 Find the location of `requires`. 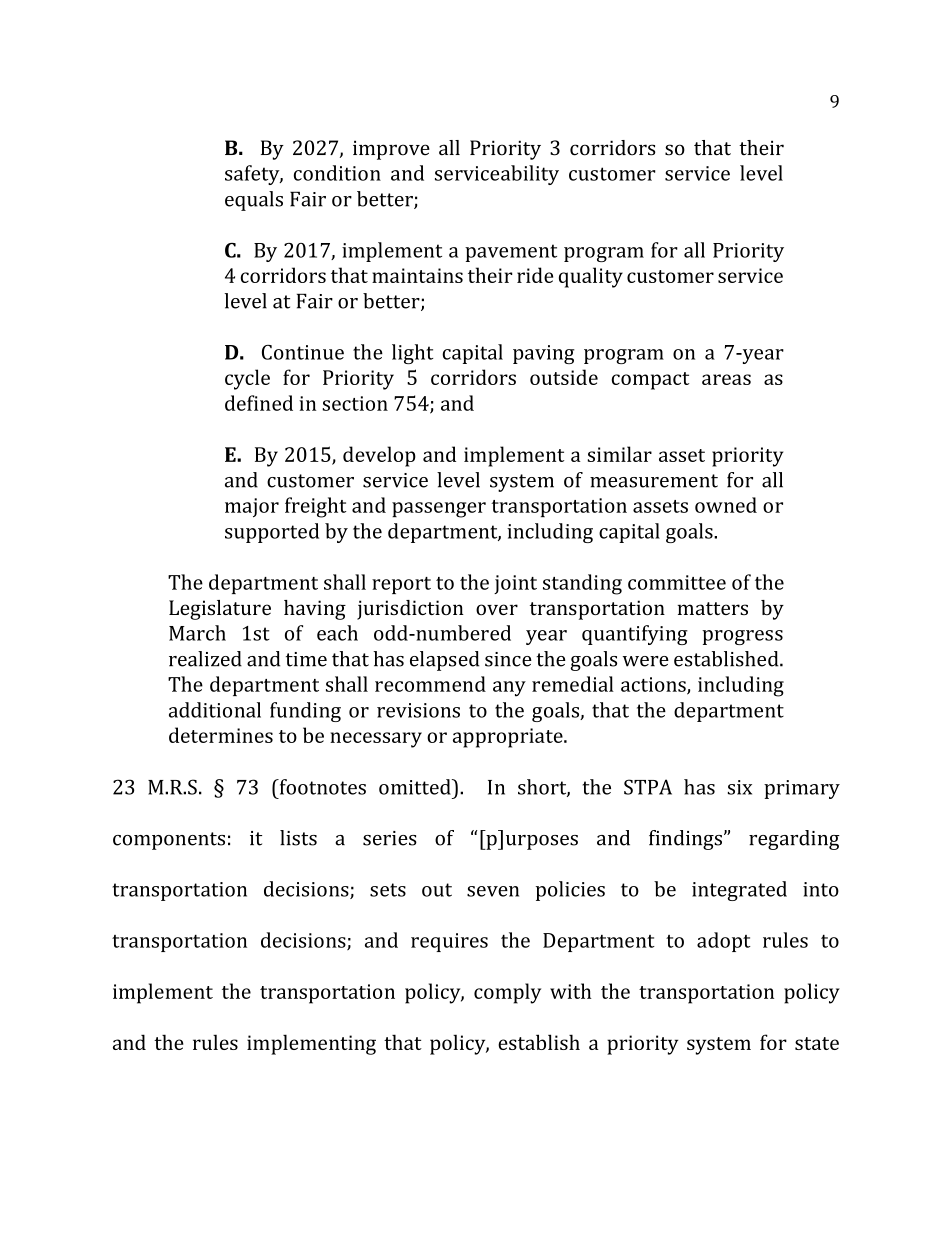

requires is located at coordinates (449, 942).
